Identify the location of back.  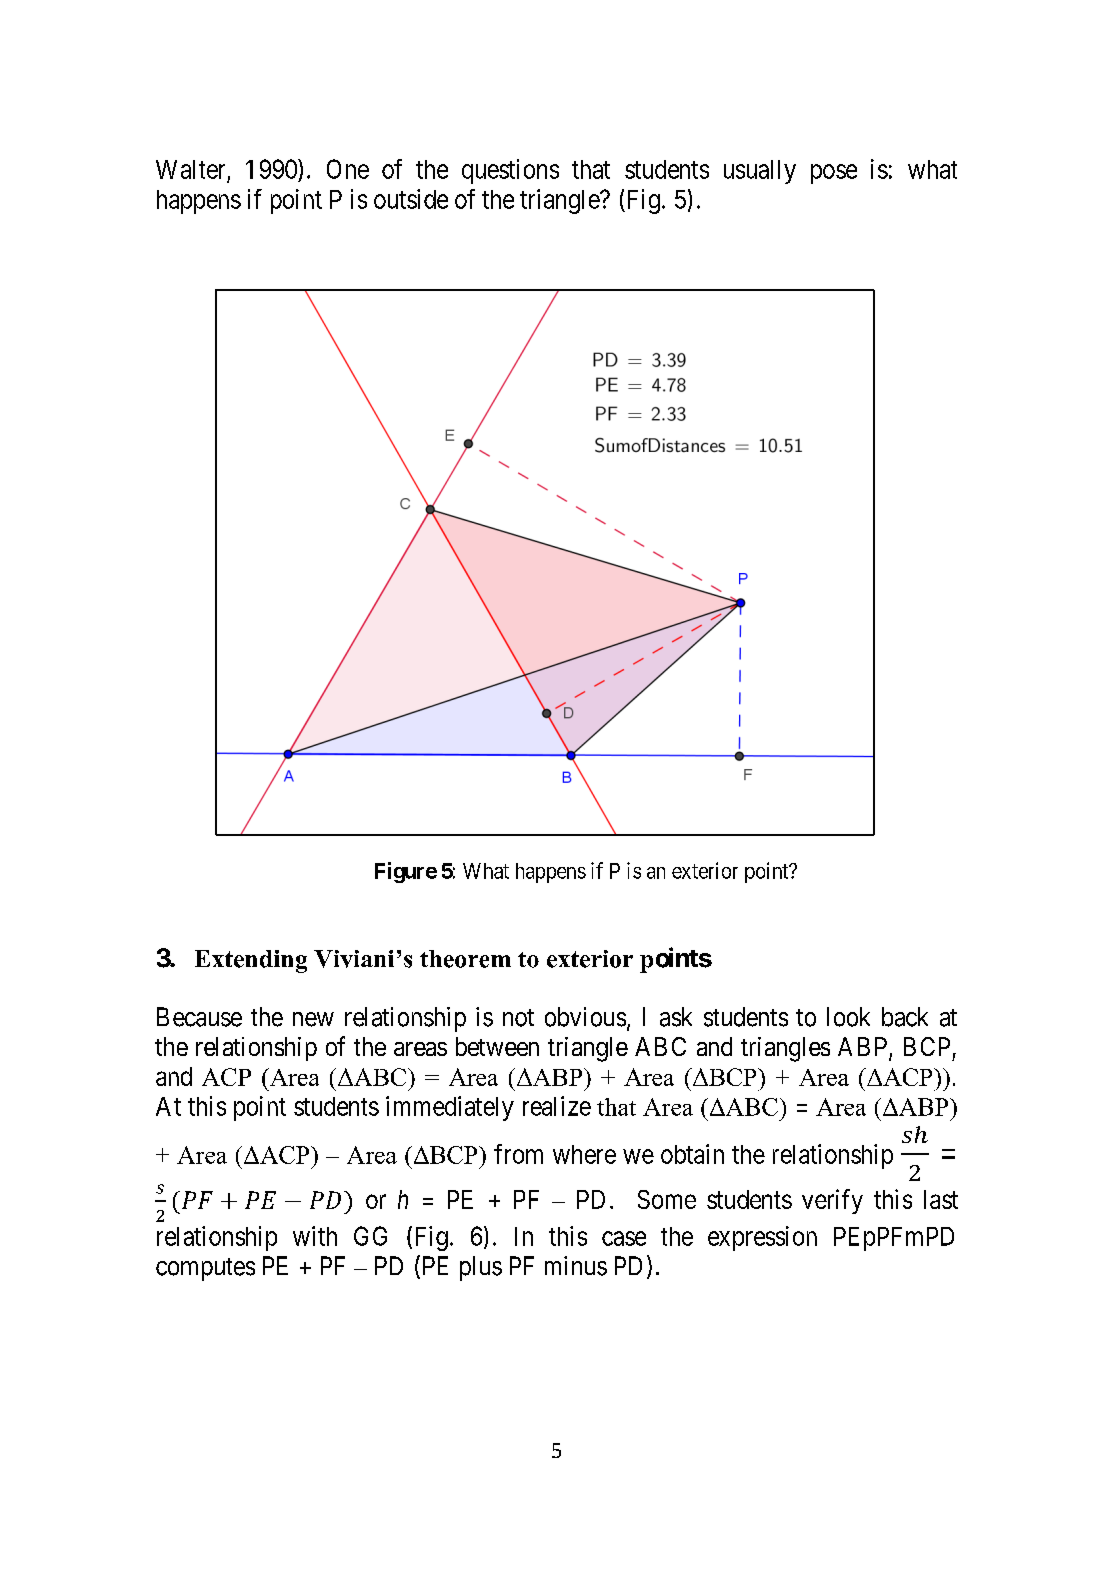
(905, 1017).
